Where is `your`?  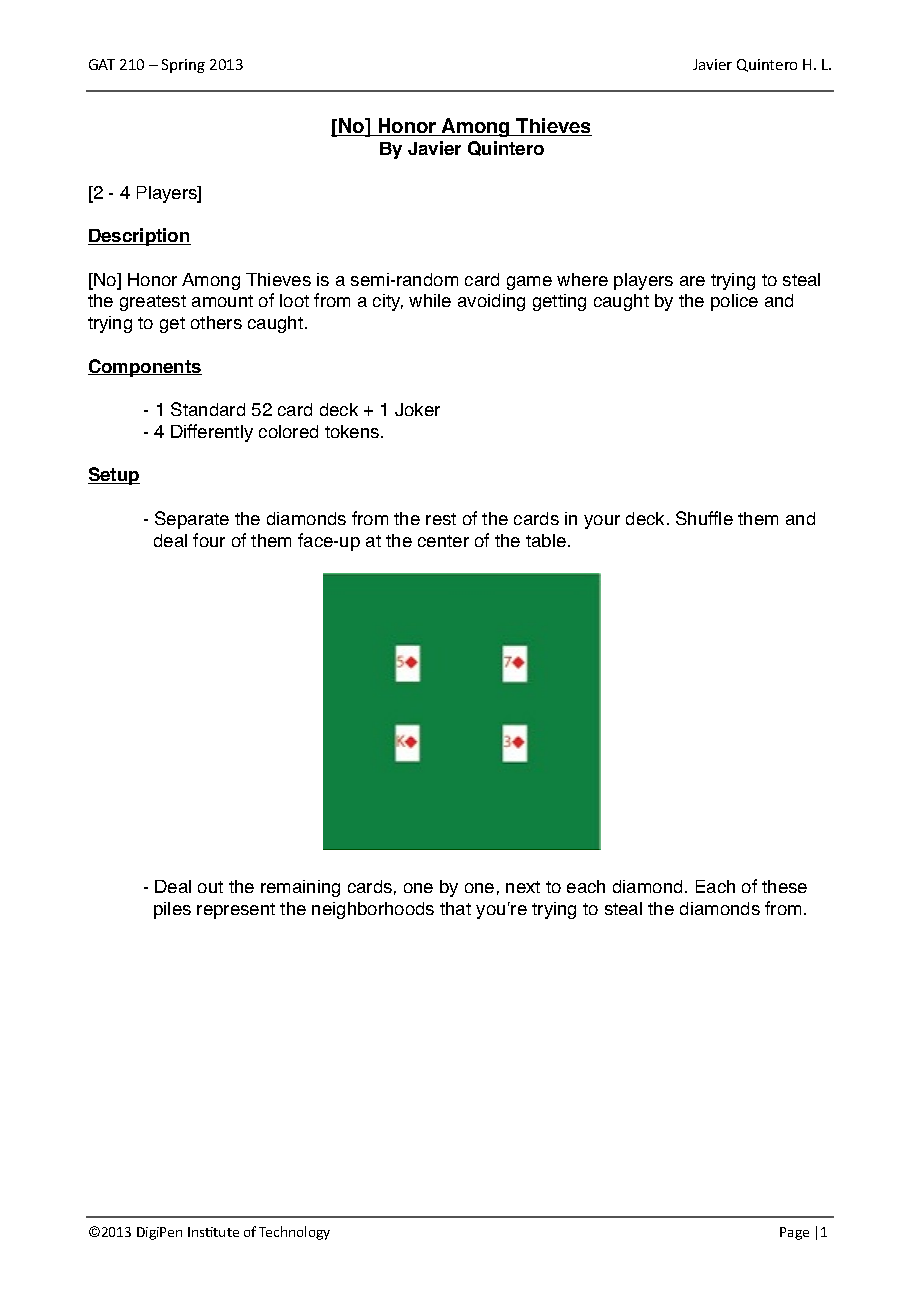
your is located at coordinates (602, 522).
